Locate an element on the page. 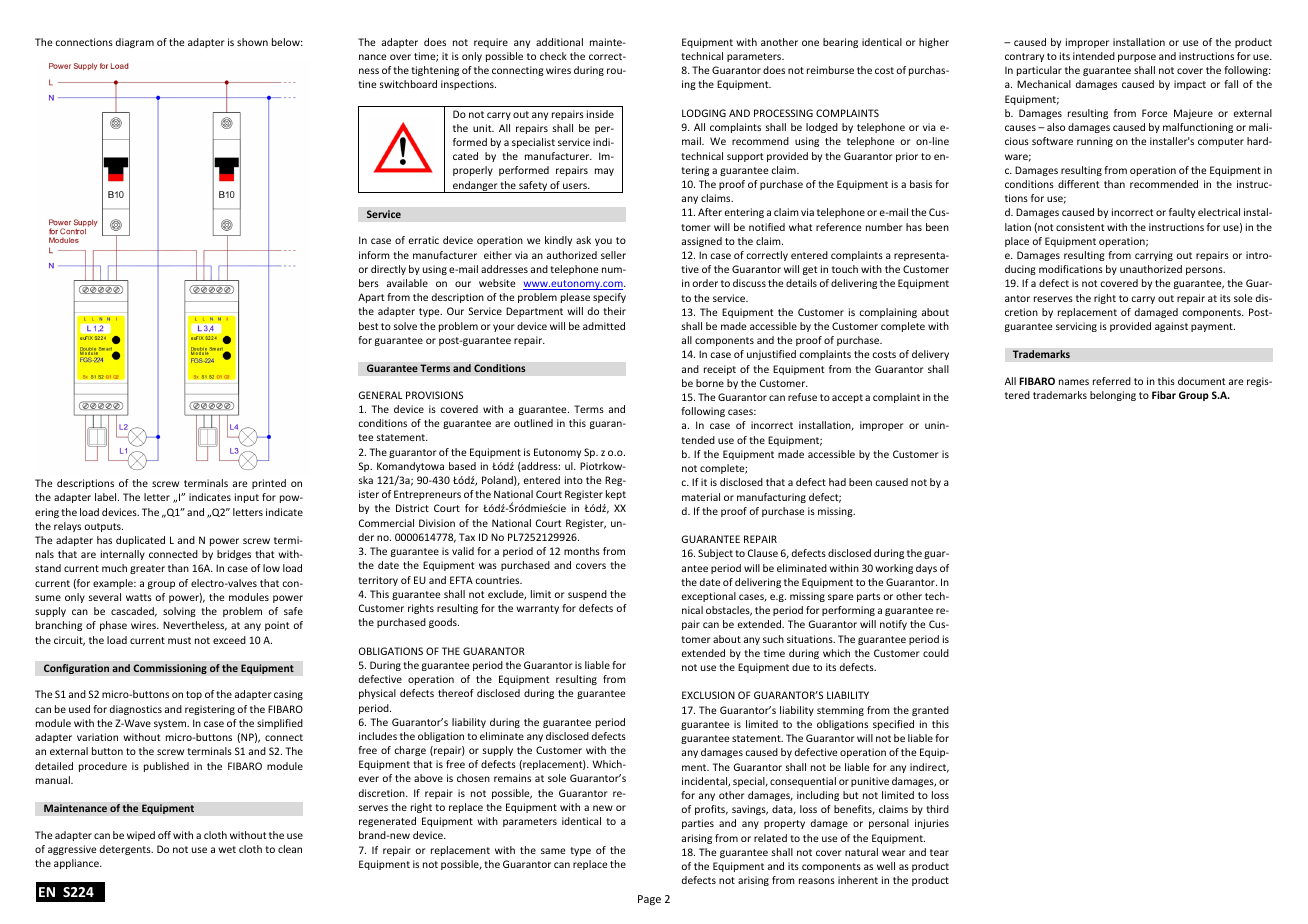 This page has height=924, width=1308. suspend is located at coordinates (587, 595).
